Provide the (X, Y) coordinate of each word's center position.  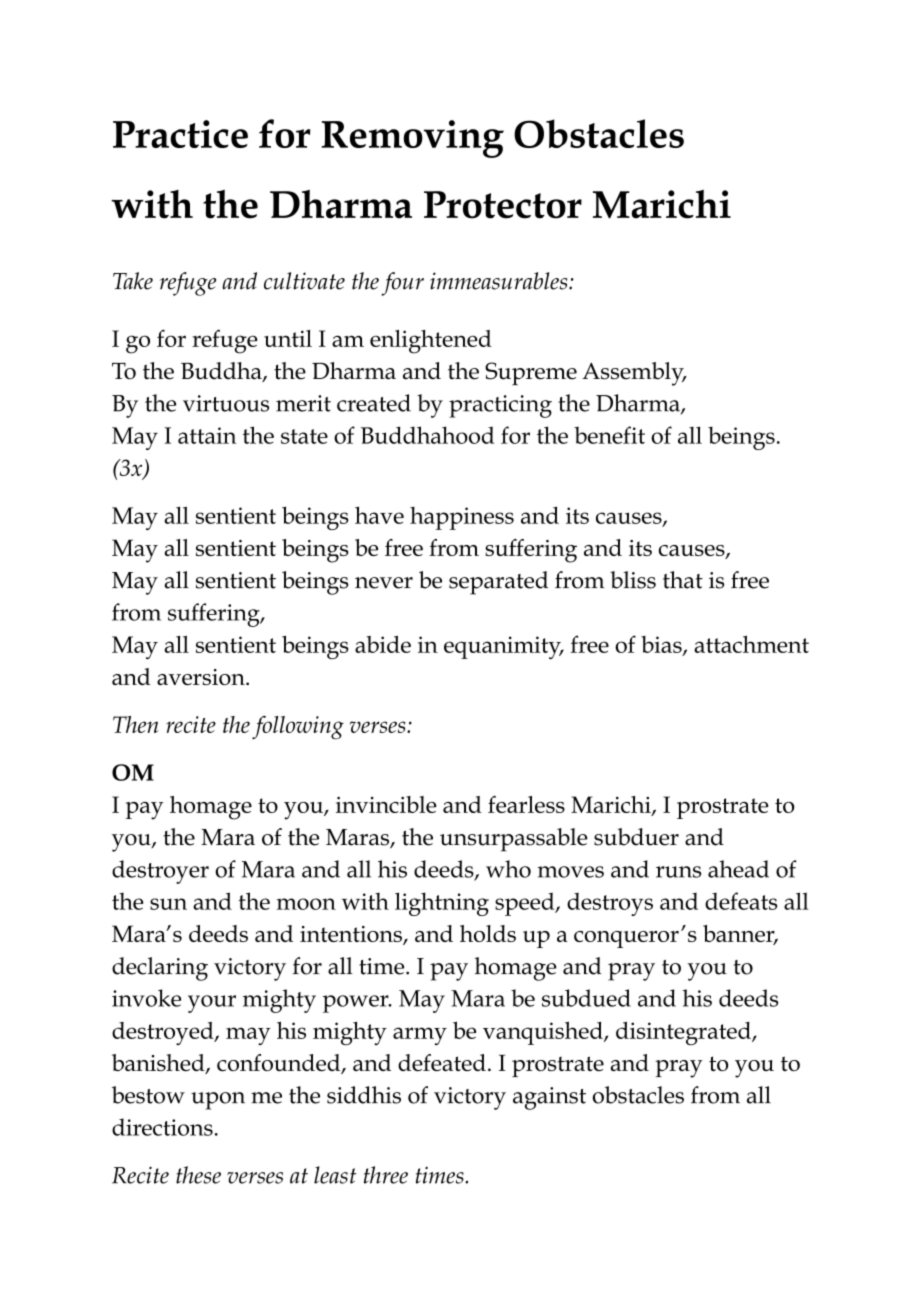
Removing (413, 139)
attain (207, 435)
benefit (609, 435)
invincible (386, 804)
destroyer (160, 872)
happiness (462, 518)
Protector (503, 205)
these (198, 1175)
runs (678, 872)
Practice (180, 134)
